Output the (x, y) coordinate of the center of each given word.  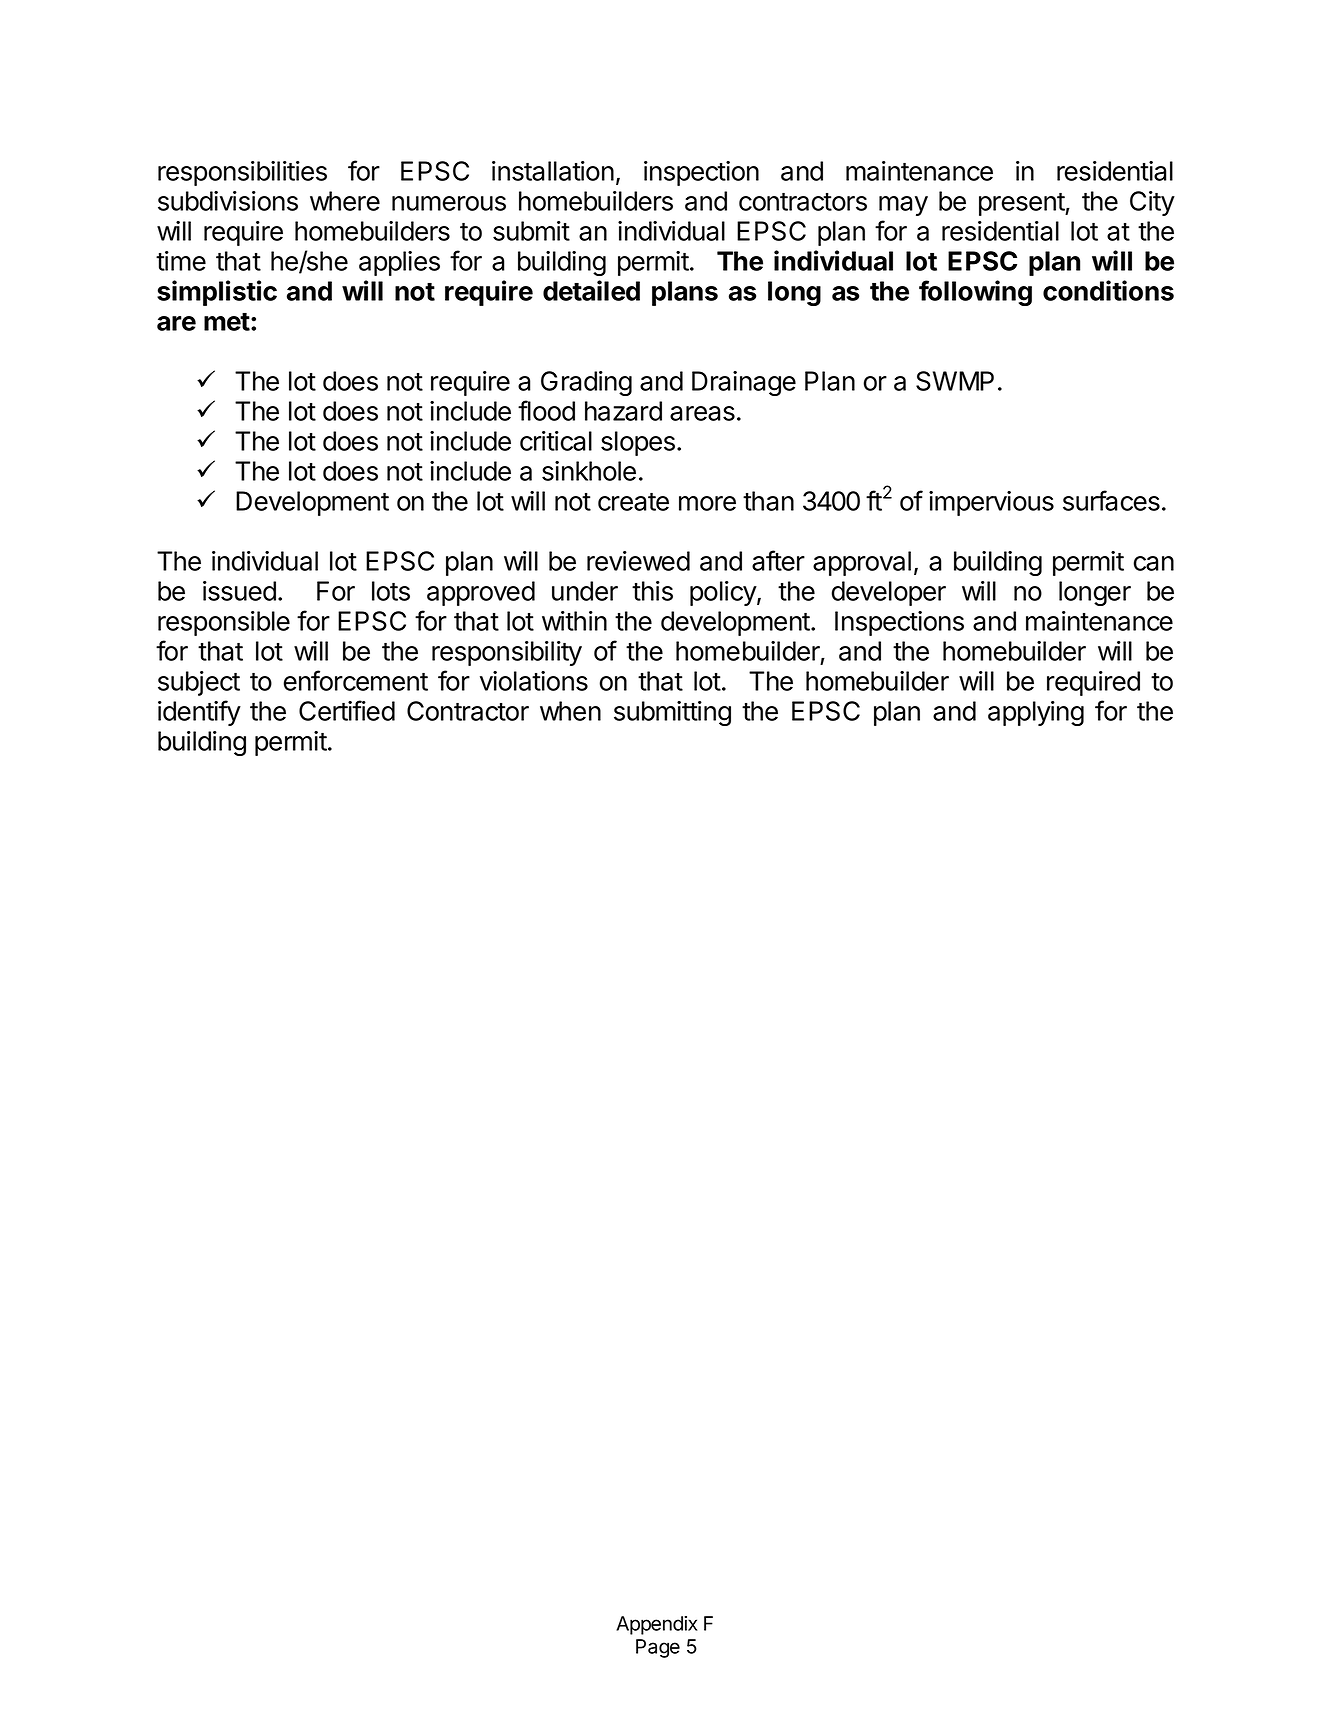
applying (1036, 713)
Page (658, 1648)
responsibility (507, 653)
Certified (347, 710)
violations (534, 681)
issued (239, 591)
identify (199, 713)
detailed (591, 290)
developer (889, 593)
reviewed (638, 561)
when (570, 711)
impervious (991, 503)
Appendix (656, 1625)
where (345, 201)
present (1022, 204)
